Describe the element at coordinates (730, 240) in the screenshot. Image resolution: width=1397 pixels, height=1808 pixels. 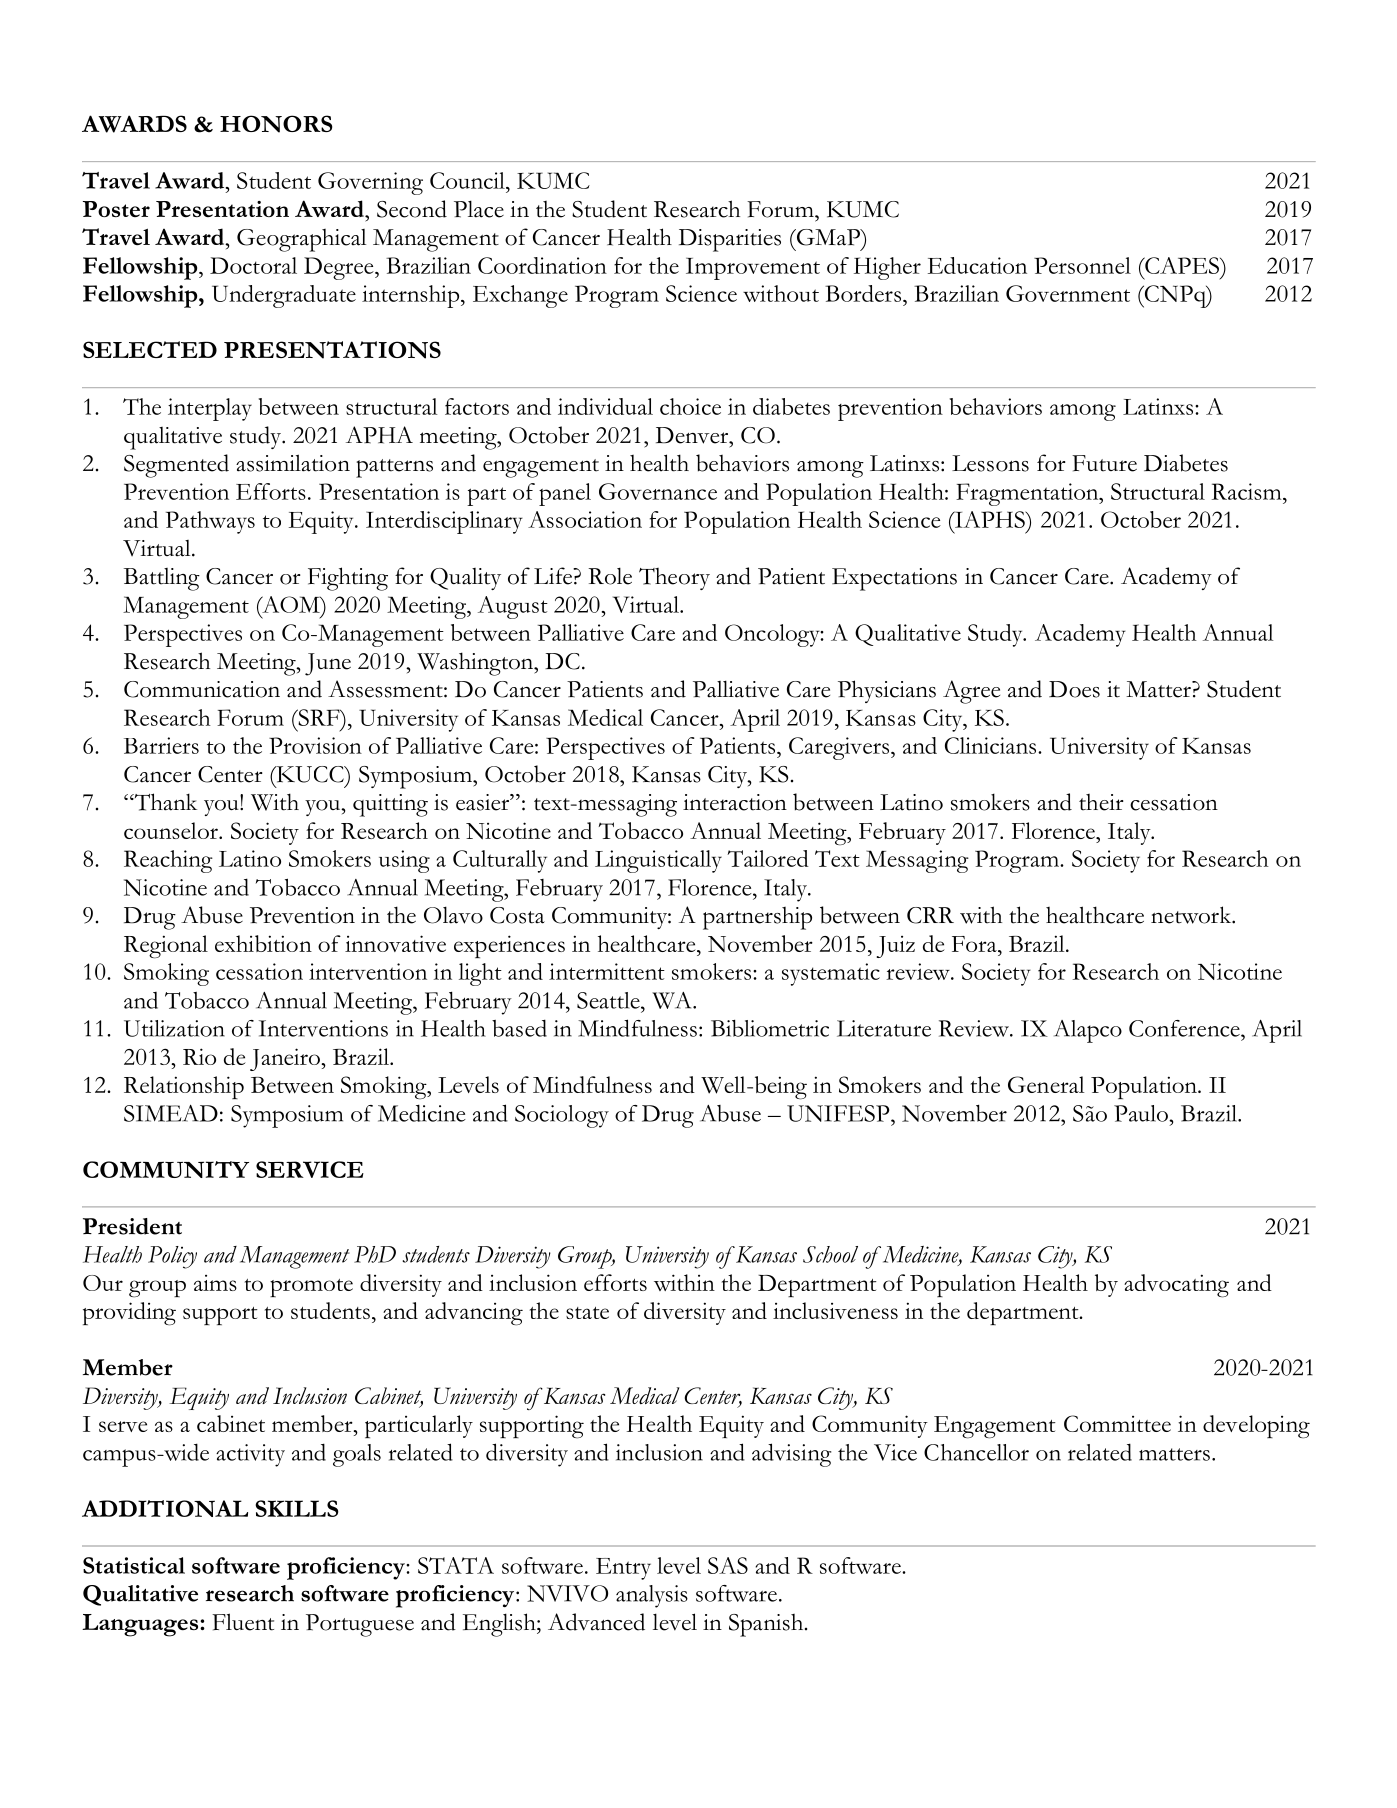
I see `Disparities` at that location.
